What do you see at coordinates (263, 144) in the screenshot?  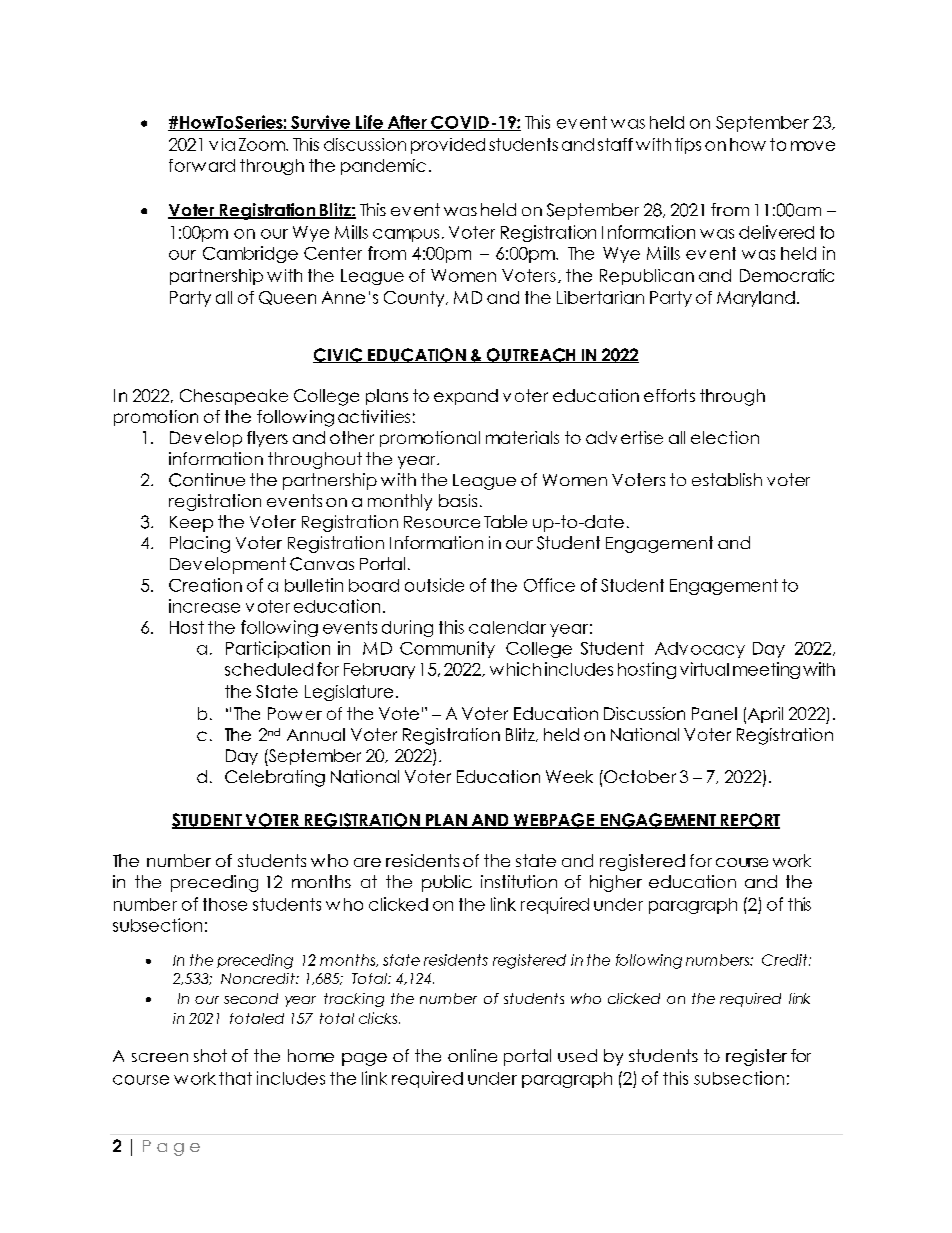 I see `Zoom` at bounding box center [263, 144].
